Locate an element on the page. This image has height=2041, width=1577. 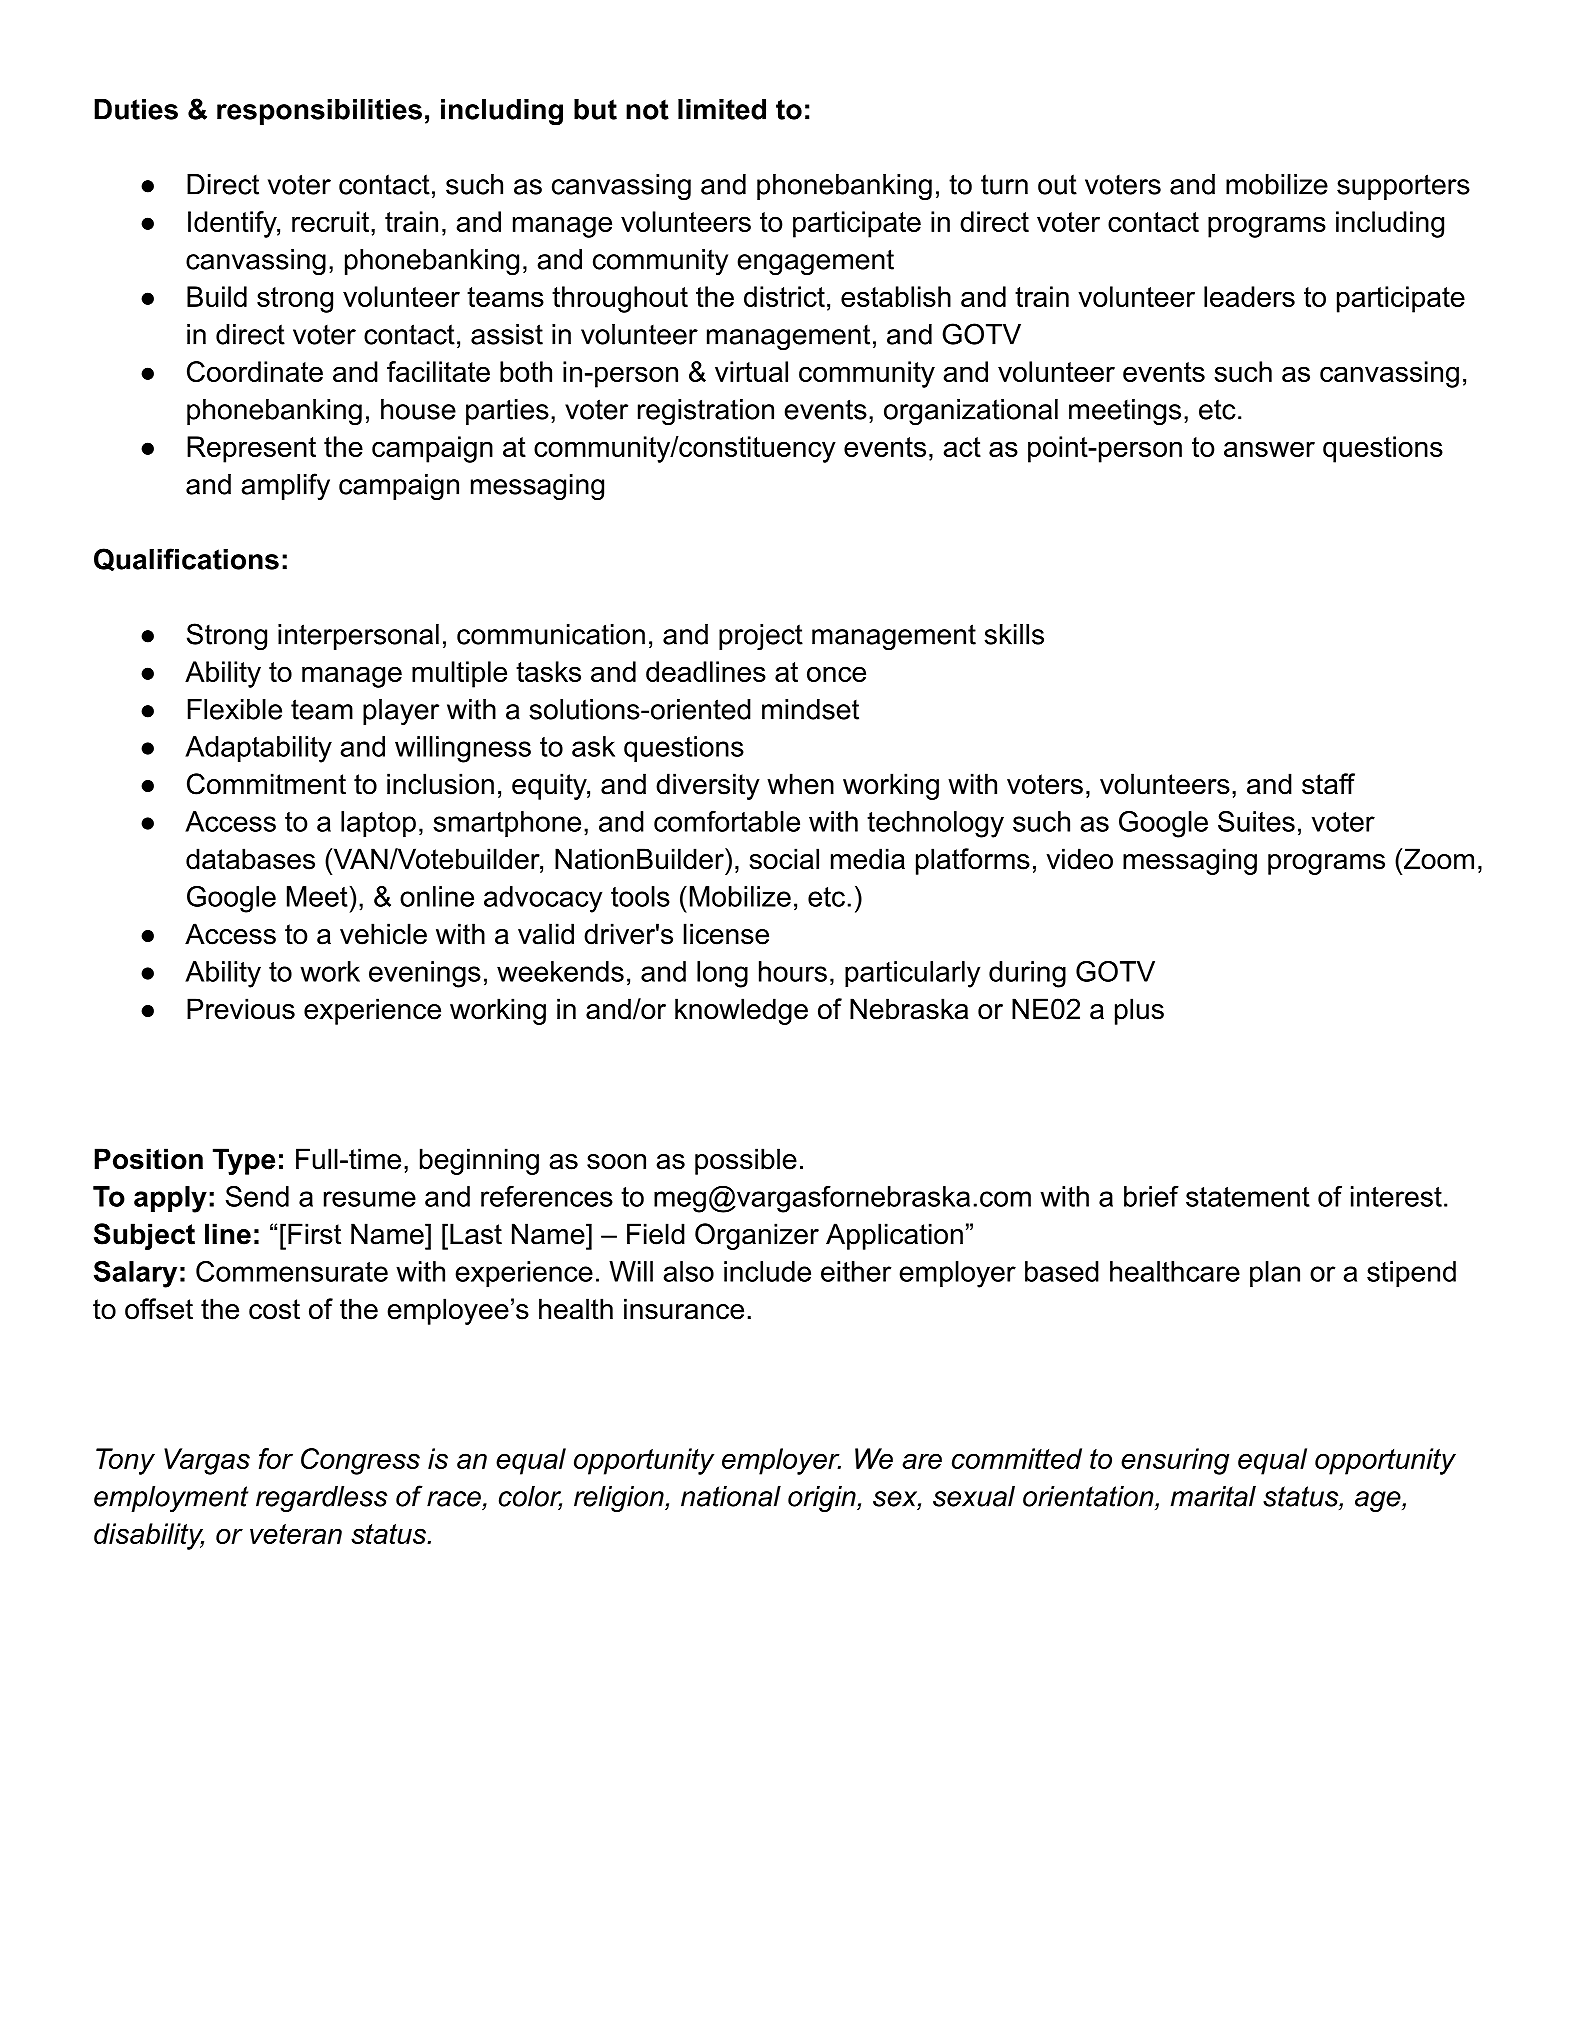
comfortable is located at coordinates (727, 821).
